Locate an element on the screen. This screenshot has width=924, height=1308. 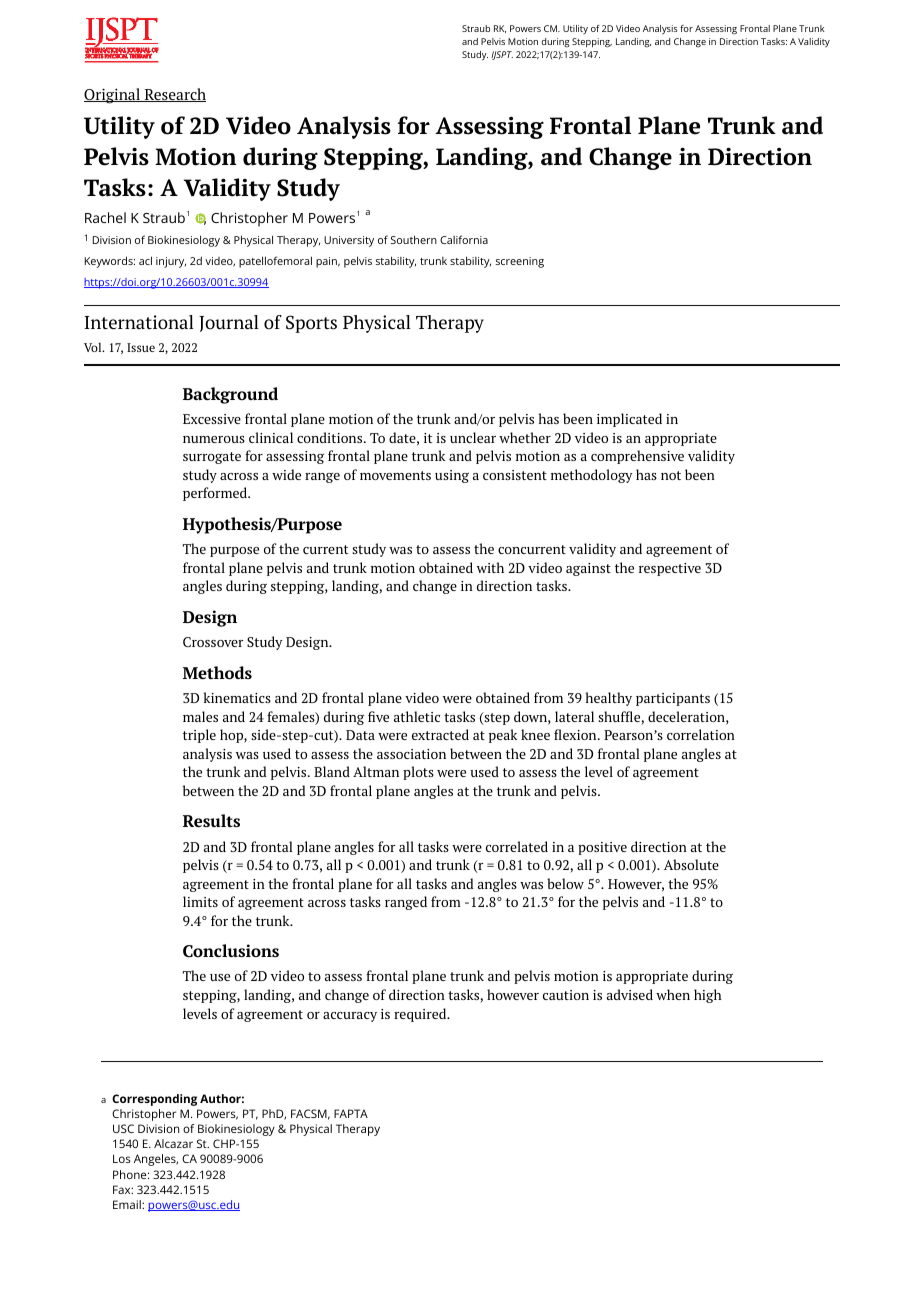
required is located at coordinates (421, 1015).
